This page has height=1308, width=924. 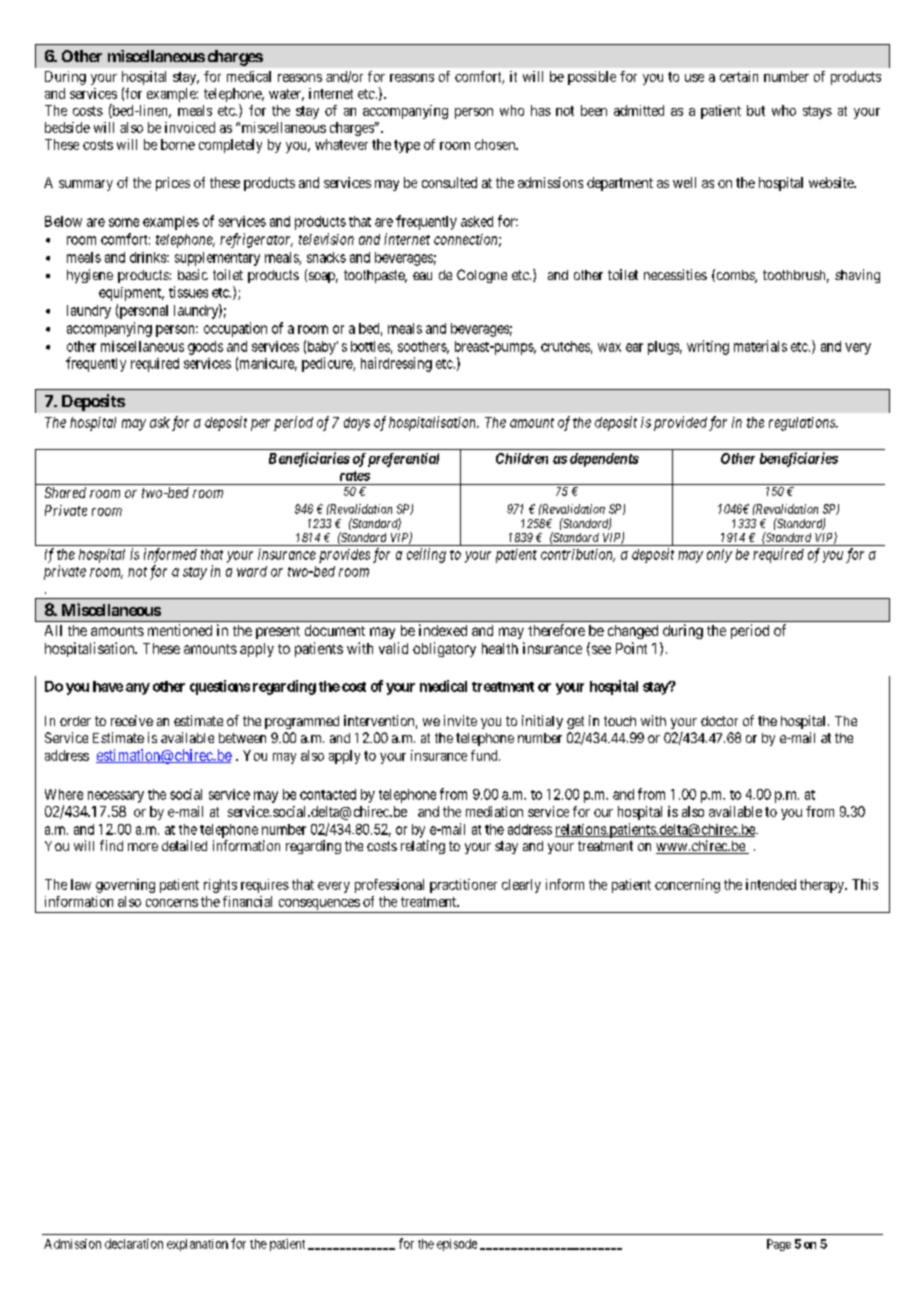 What do you see at coordinates (134, 1244) in the page?
I see `declaration` at bounding box center [134, 1244].
